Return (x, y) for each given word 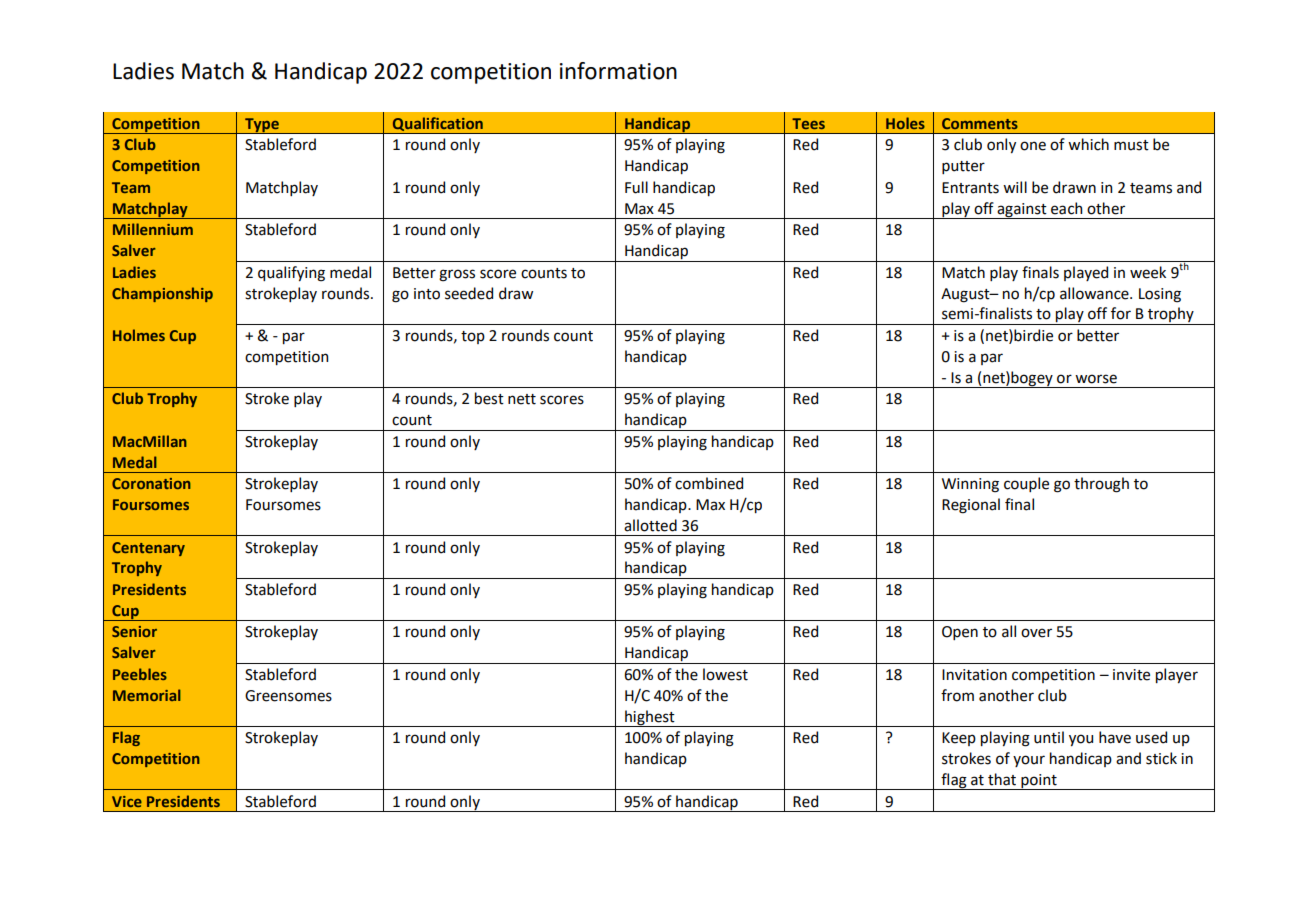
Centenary (148, 549)
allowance (1095, 293)
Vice (127, 801)
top (473, 337)
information (618, 71)
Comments (980, 123)
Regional (971, 506)
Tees (808, 123)
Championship (162, 294)
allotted (650, 525)
